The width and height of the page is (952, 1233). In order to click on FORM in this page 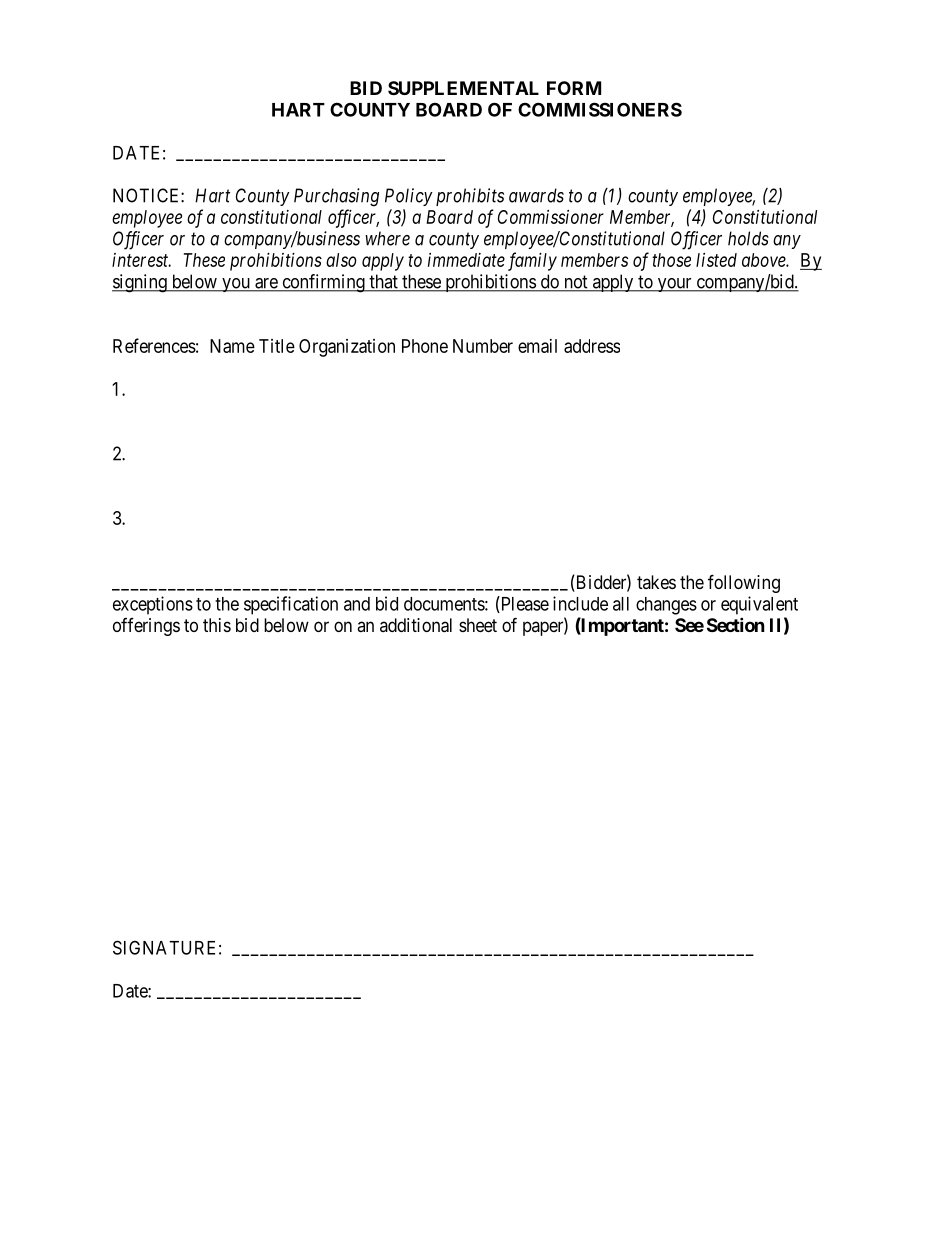, I will do `click(574, 88)`.
